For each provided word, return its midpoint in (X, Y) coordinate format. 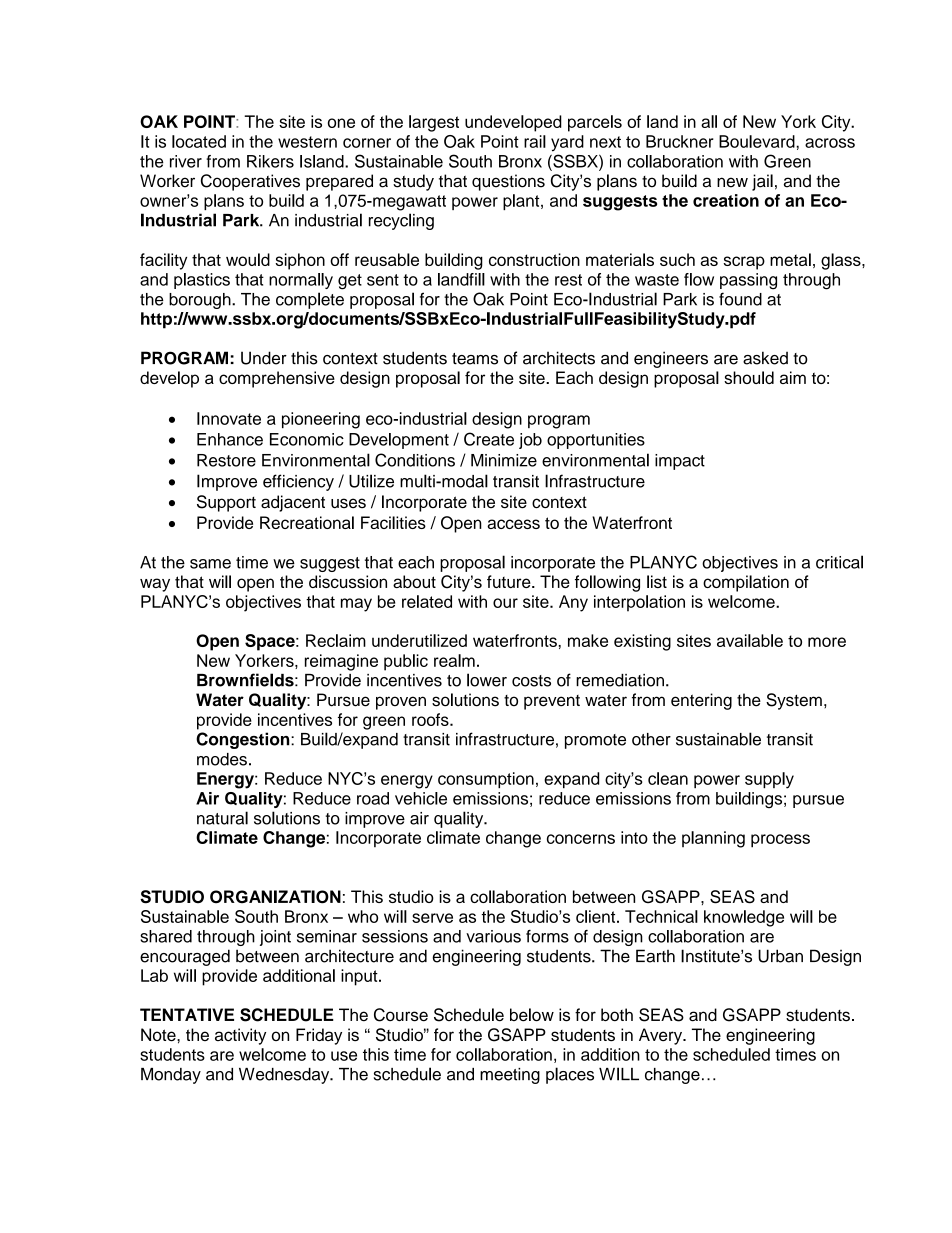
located (199, 141)
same (210, 564)
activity (240, 1036)
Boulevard (758, 141)
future (510, 581)
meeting (510, 1076)
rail (535, 141)
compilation (746, 583)
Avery (662, 1036)
